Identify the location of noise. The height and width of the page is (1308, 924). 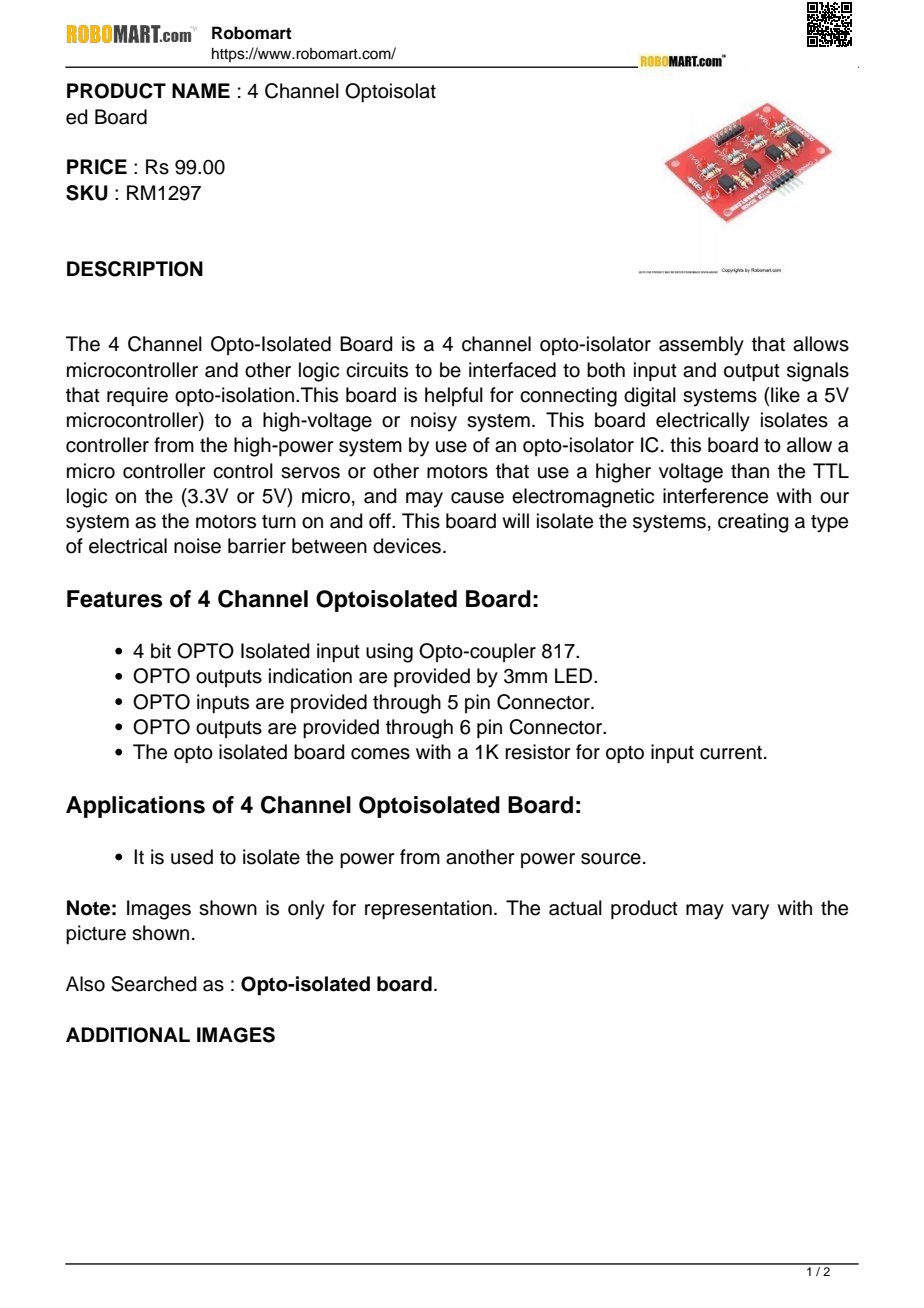
(197, 546).
